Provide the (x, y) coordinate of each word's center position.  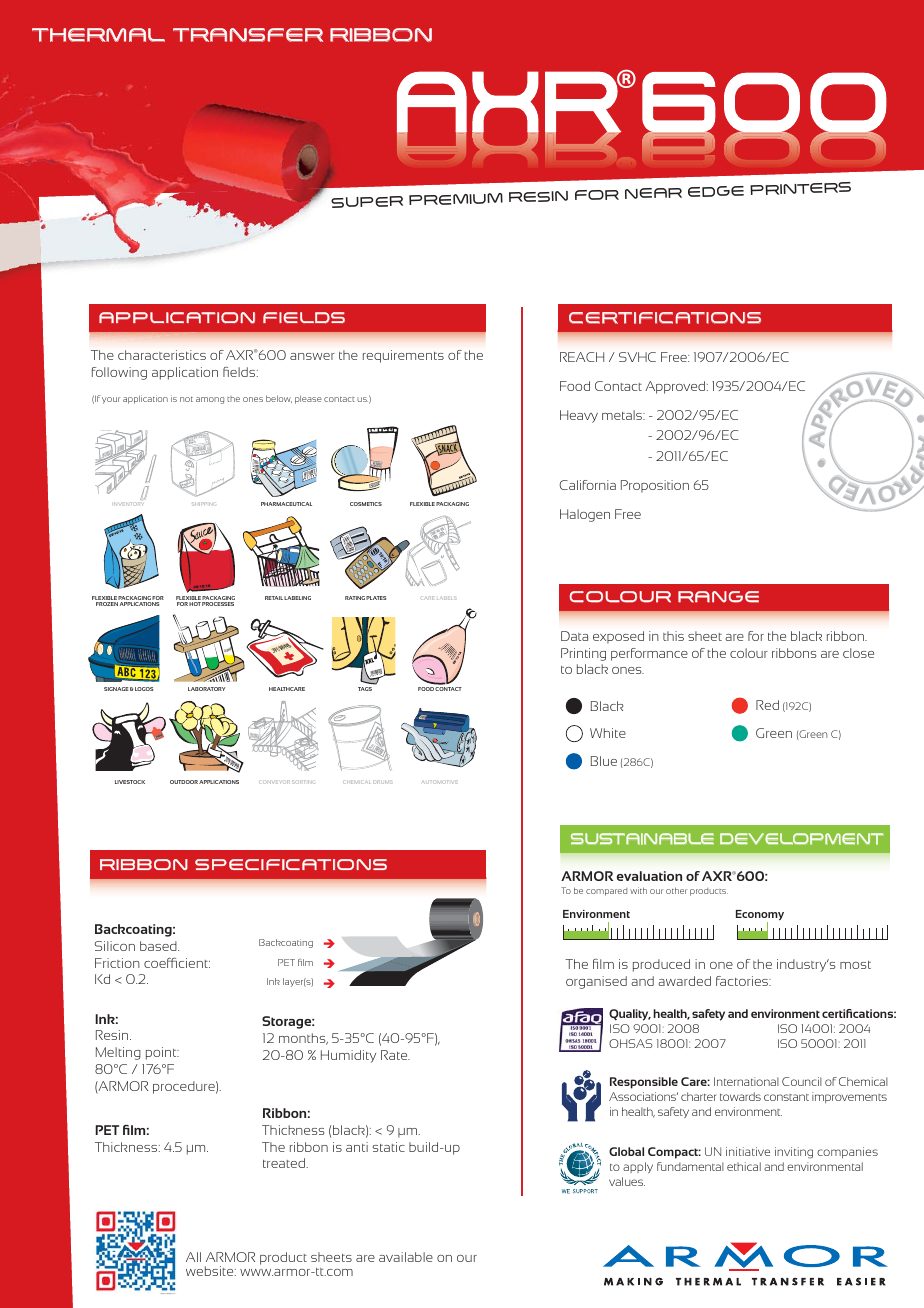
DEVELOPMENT (802, 839)
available (406, 1257)
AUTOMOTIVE (438, 782)
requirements (403, 356)
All (193, 1257)
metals (623, 415)
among (210, 400)
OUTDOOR (184, 782)
